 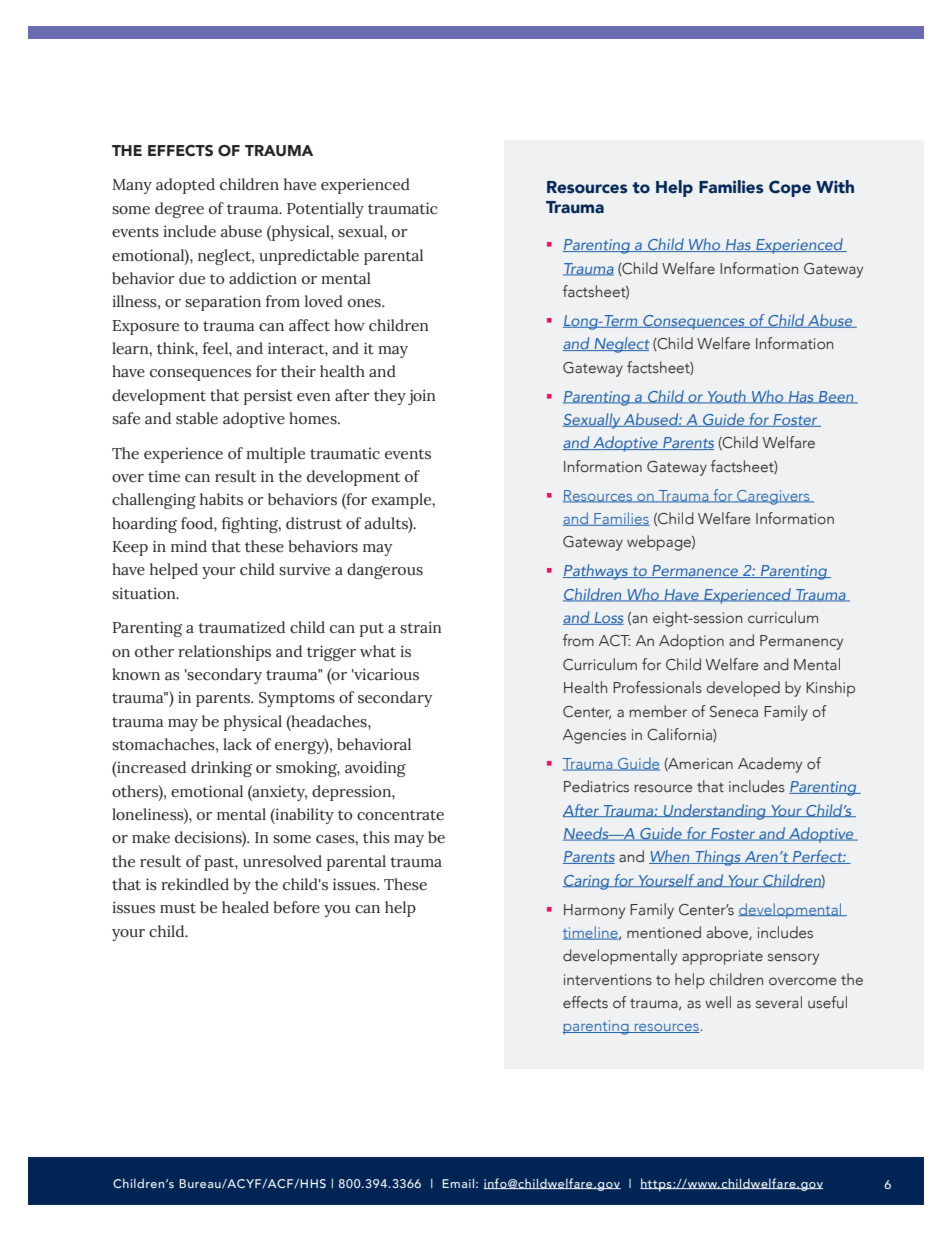 I want to click on Cope, so click(x=790, y=188).
